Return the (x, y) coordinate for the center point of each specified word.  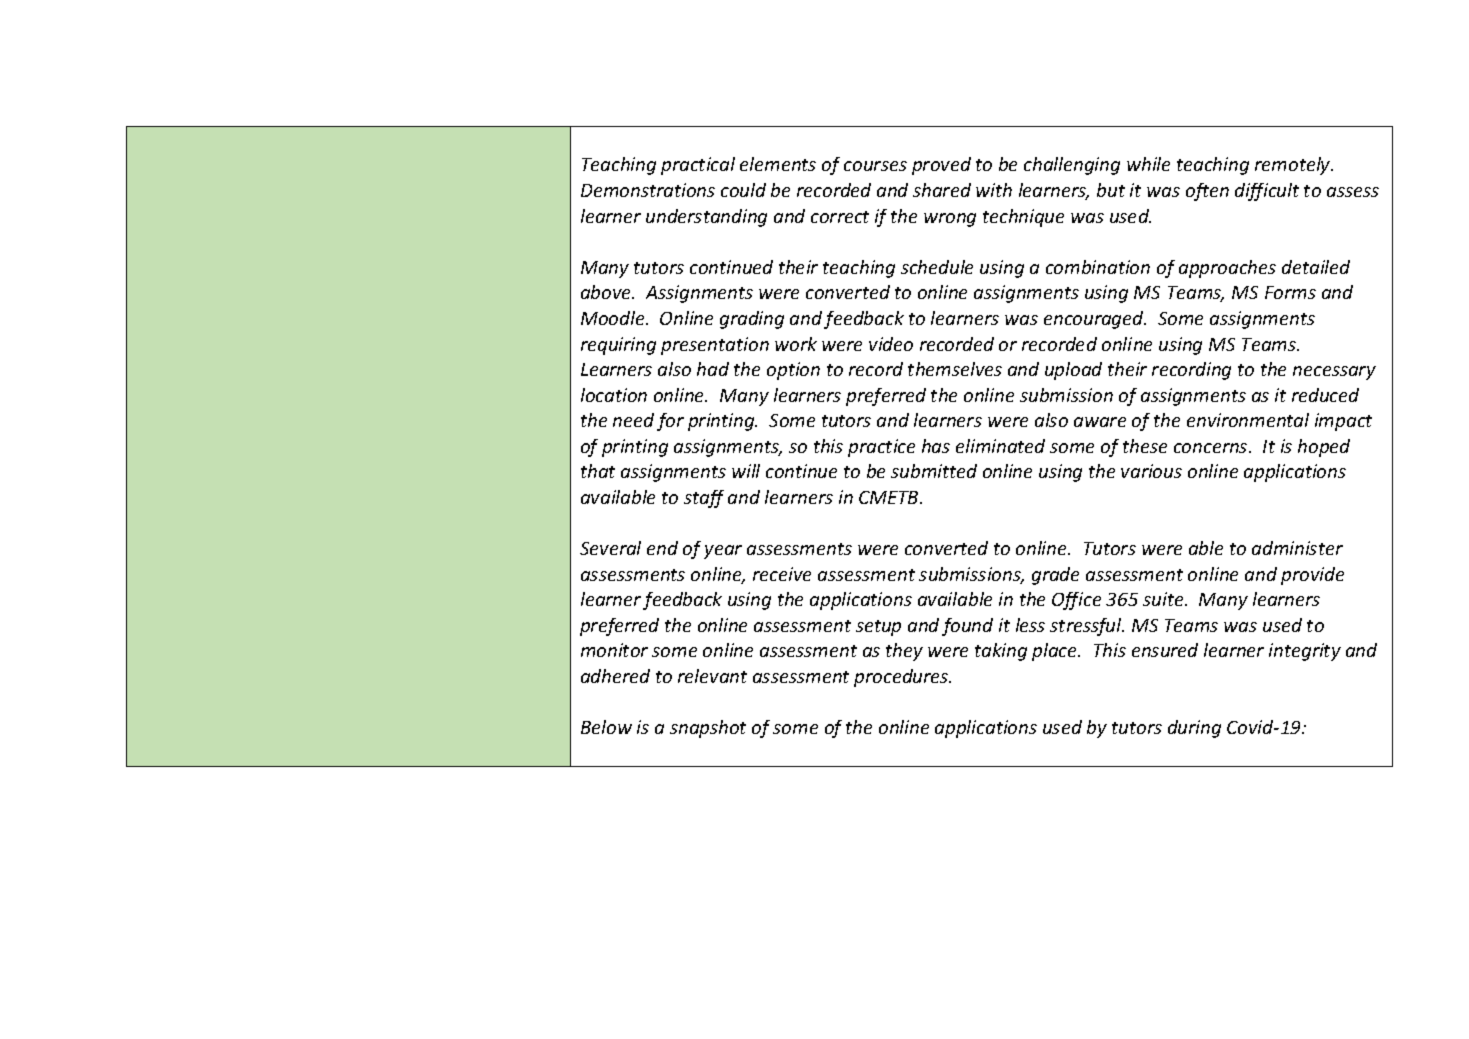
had (713, 369)
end (662, 548)
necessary (1334, 373)
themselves (955, 369)
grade (1055, 576)
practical (698, 166)
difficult (1267, 192)
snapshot (708, 729)
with (994, 190)
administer (1297, 548)
